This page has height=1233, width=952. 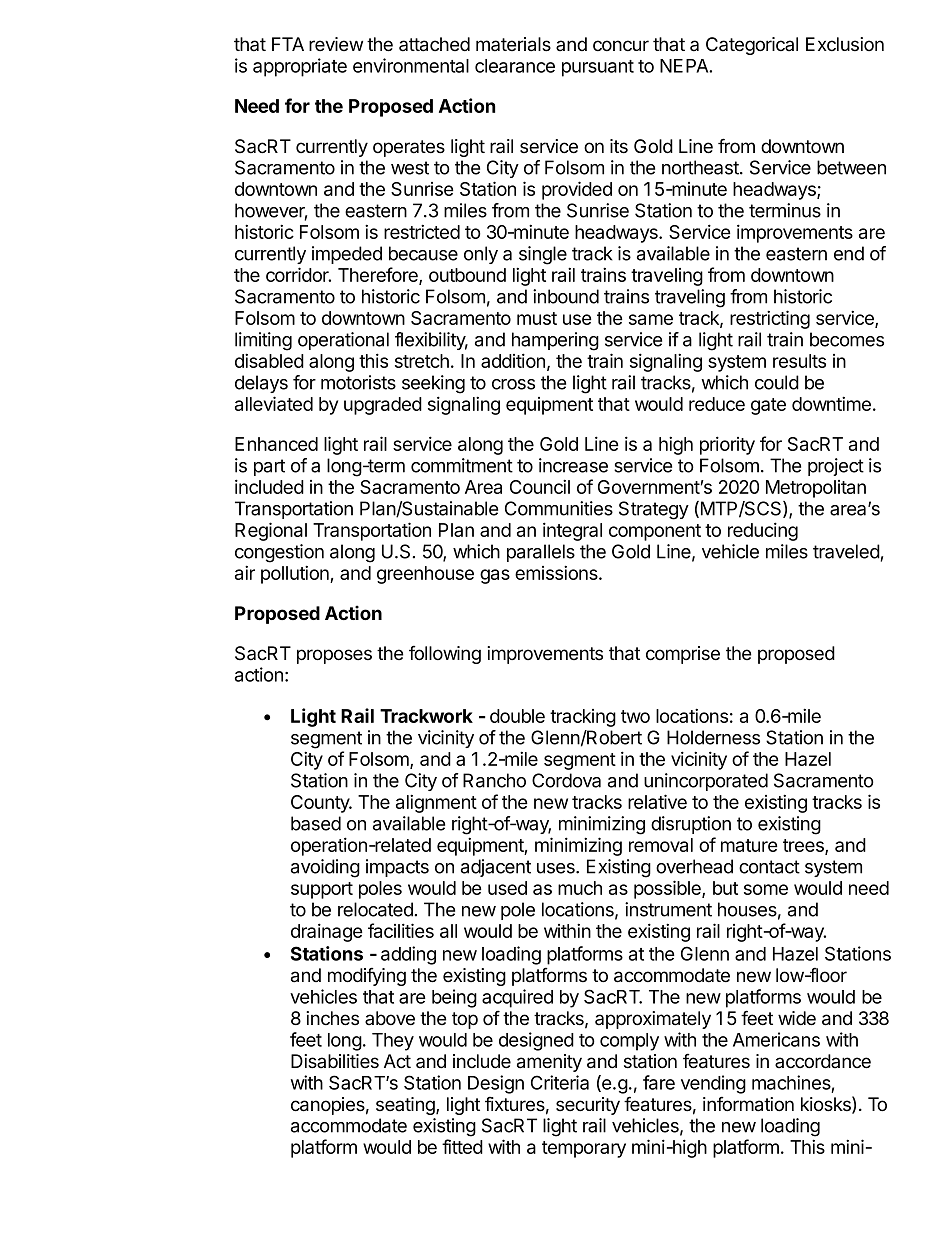 I want to click on emissions, so click(x=557, y=572).
